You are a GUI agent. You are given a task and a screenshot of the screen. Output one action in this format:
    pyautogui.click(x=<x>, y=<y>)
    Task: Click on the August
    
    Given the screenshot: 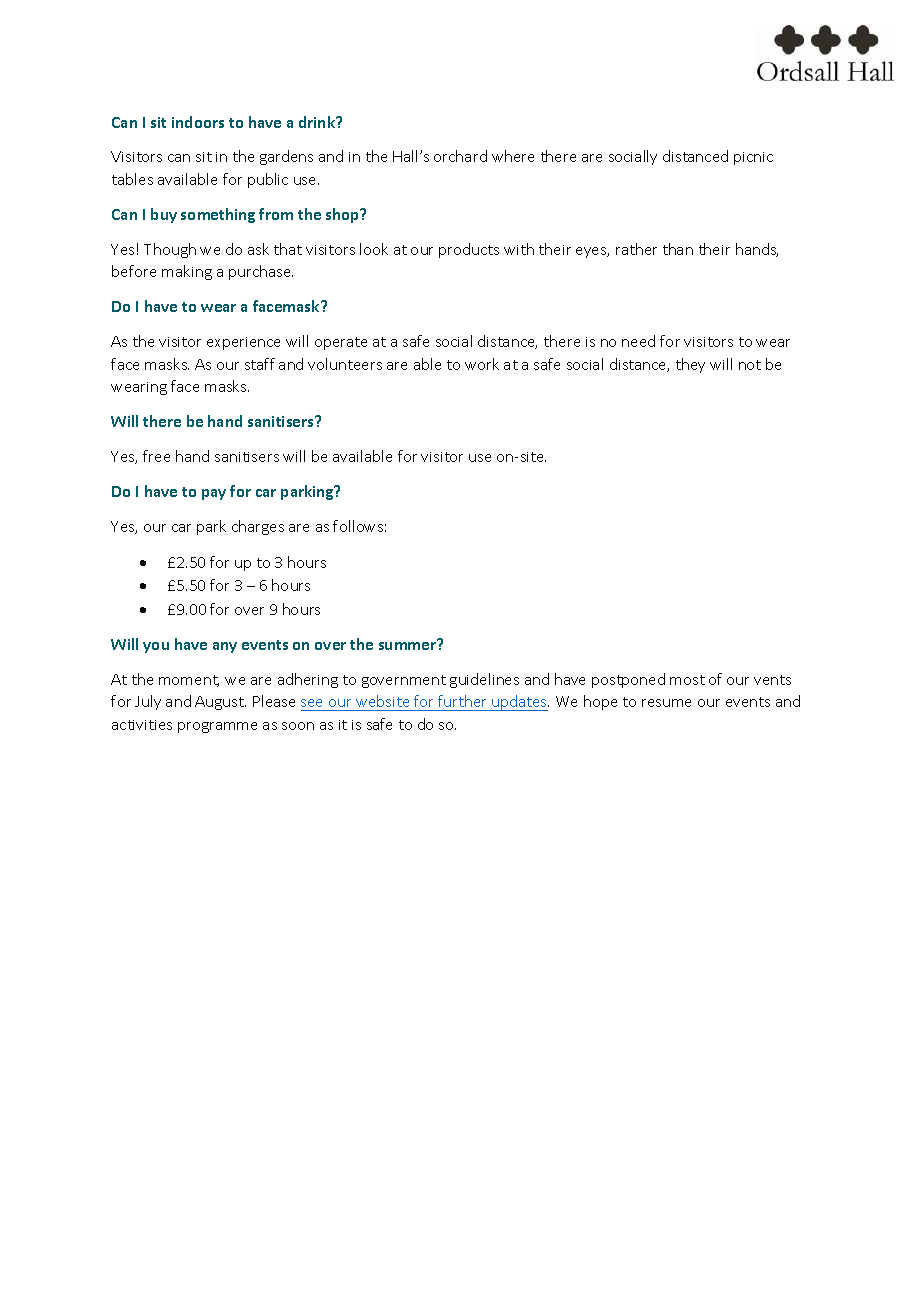 What is the action you would take?
    pyautogui.click(x=220, y=703)
